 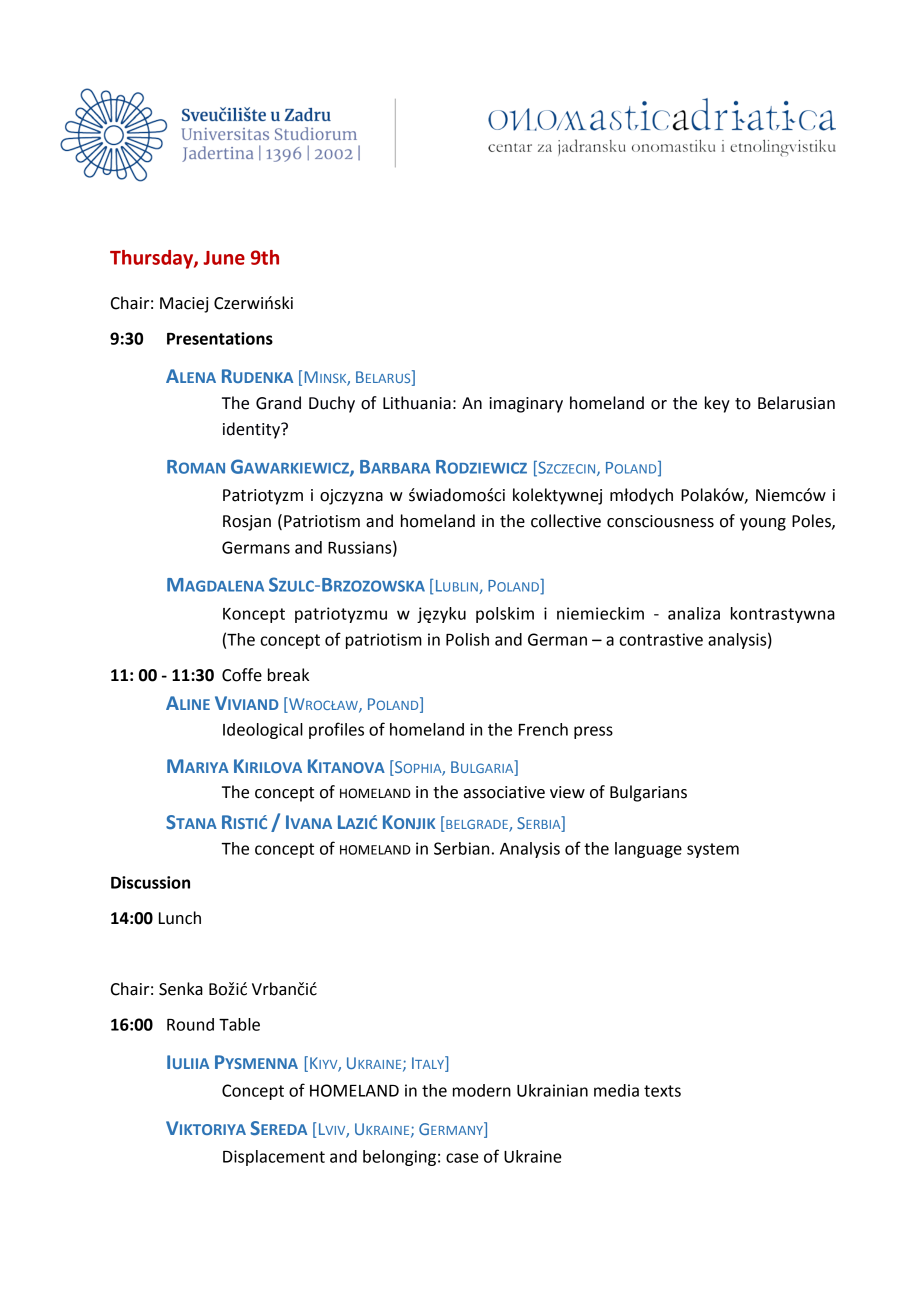 What do you see at coordinates (462, 1158) in the image?
I see `case` at bounding box center [462, 1158].
